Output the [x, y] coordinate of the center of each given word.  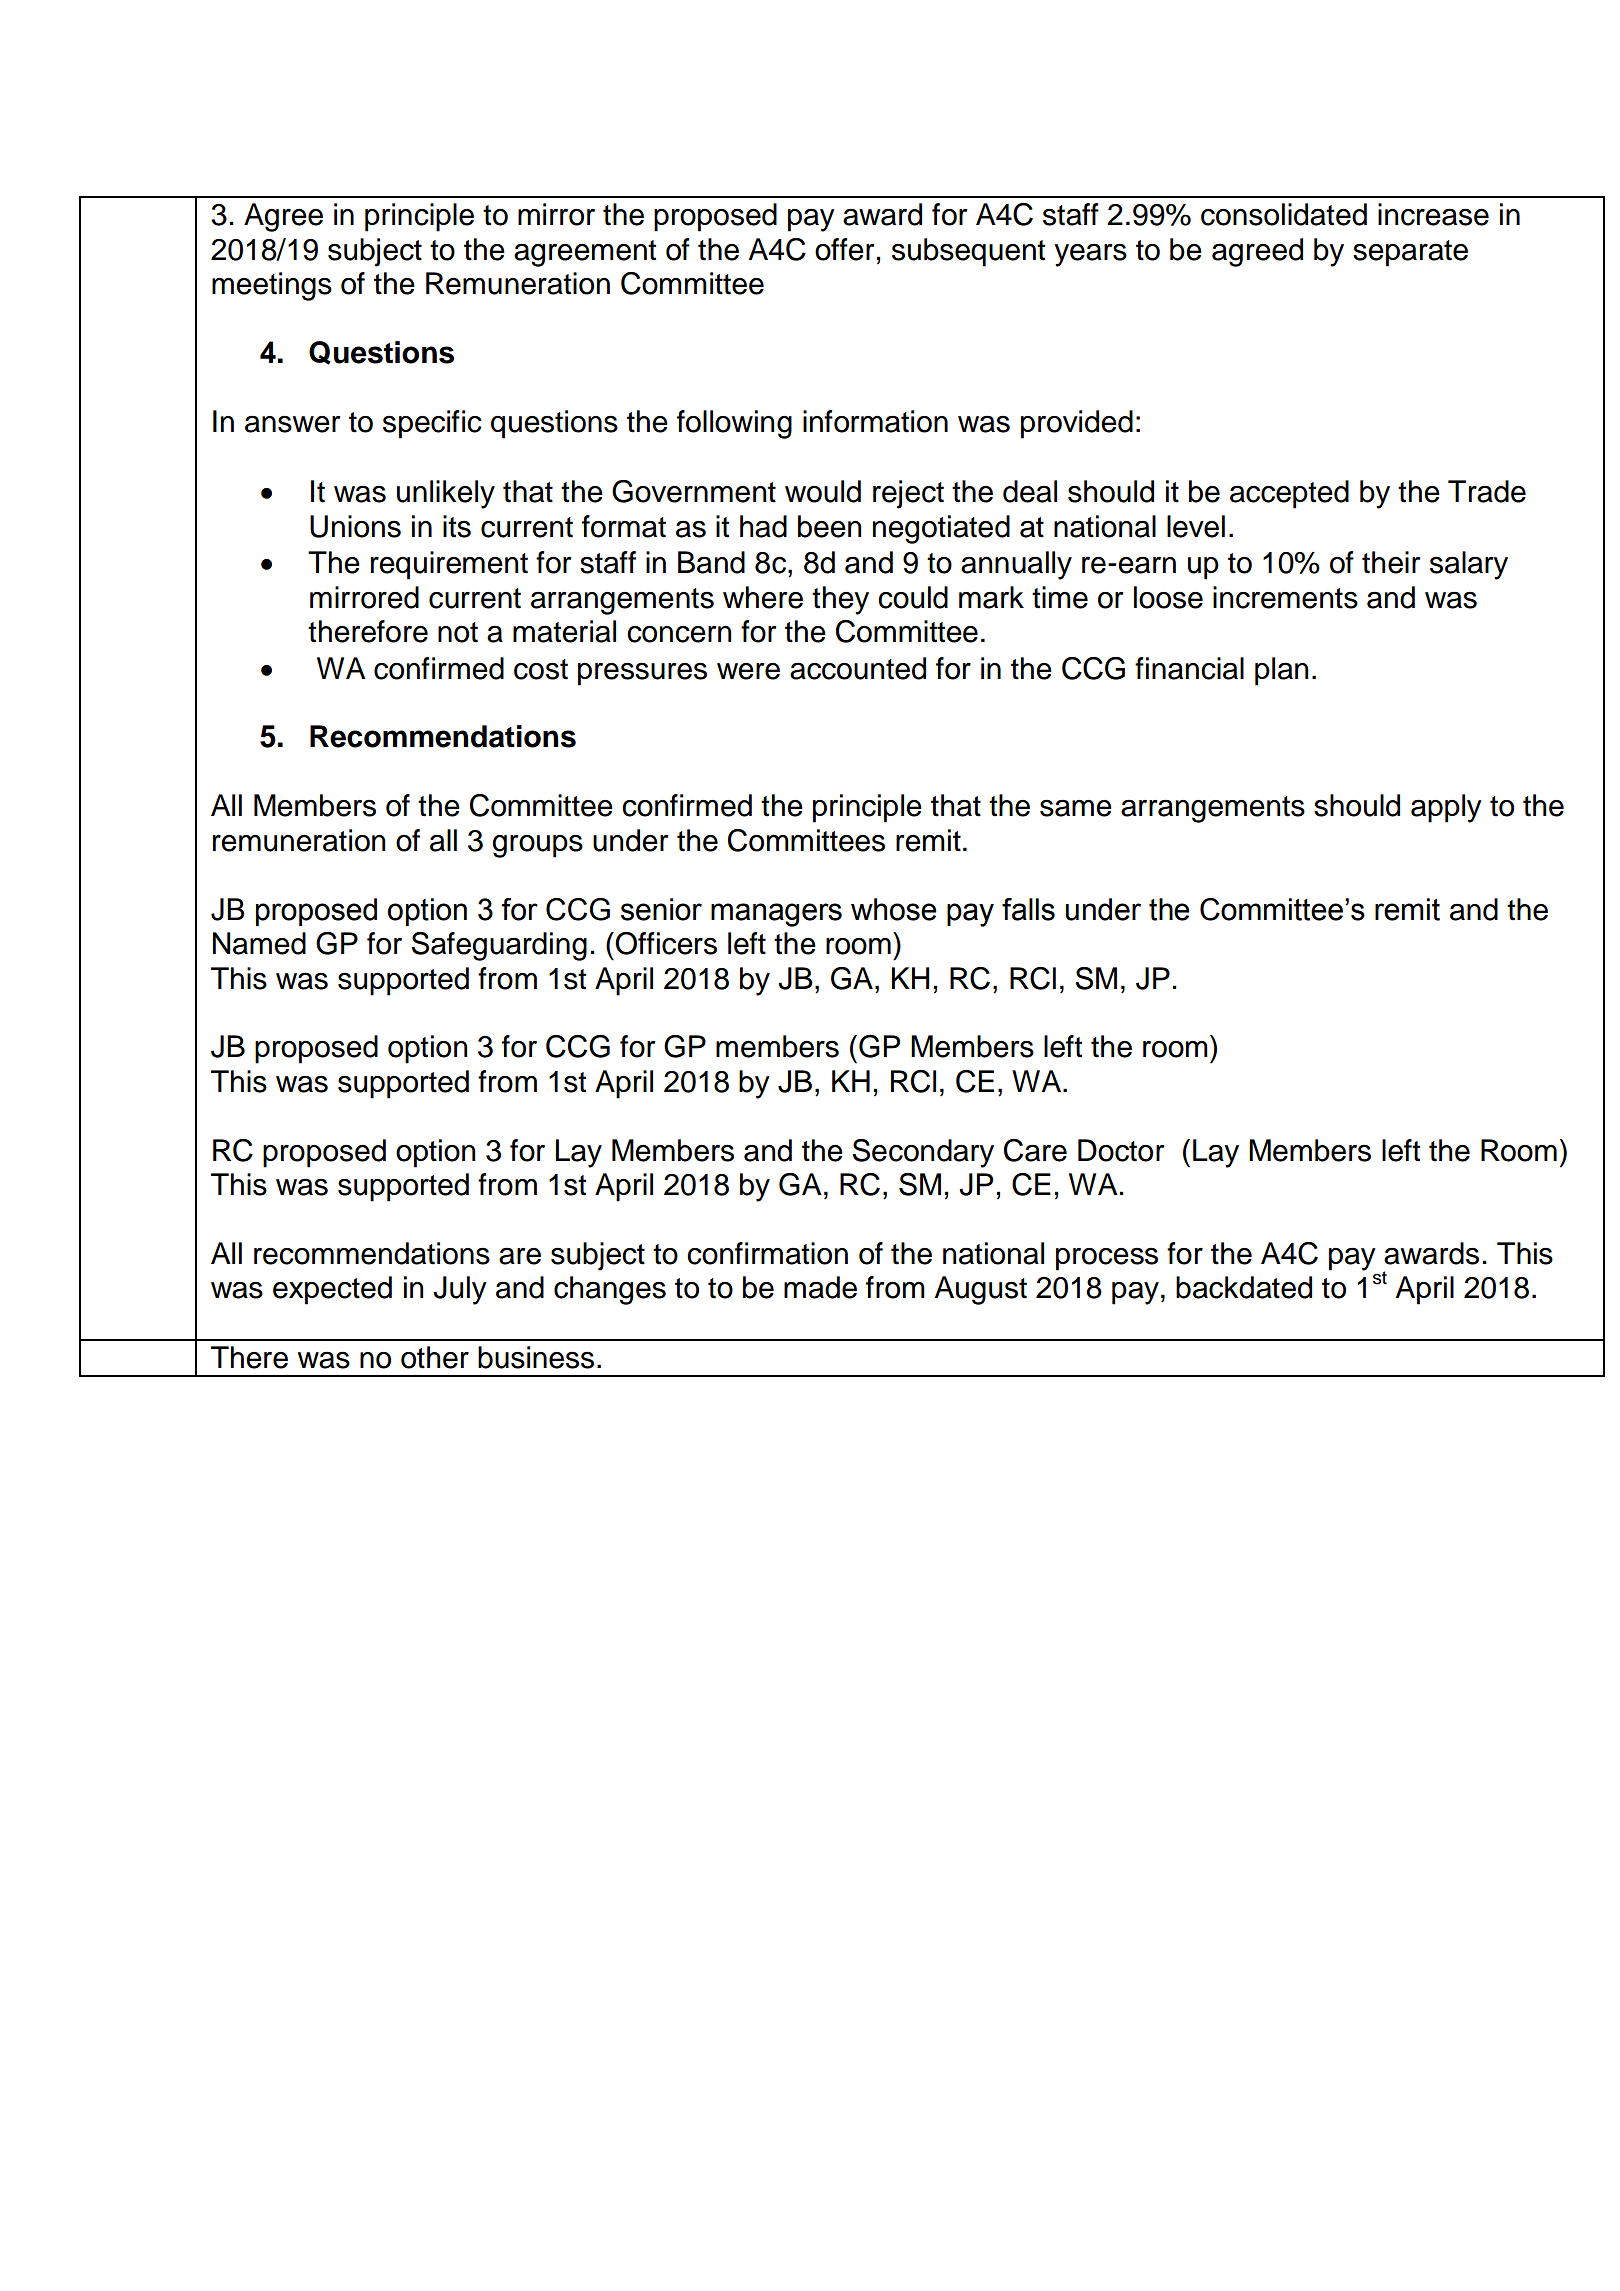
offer [844, 249]
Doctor [1121, 1150]
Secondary [923, 1153]
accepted [1289, 494]
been [830, 526]
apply [1446, 808]
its [457, 526]
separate [1410, 253]
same [1076, 808]
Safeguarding [499, 946]
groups [537, 846]
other [435, 1357]
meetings [272, 286]
